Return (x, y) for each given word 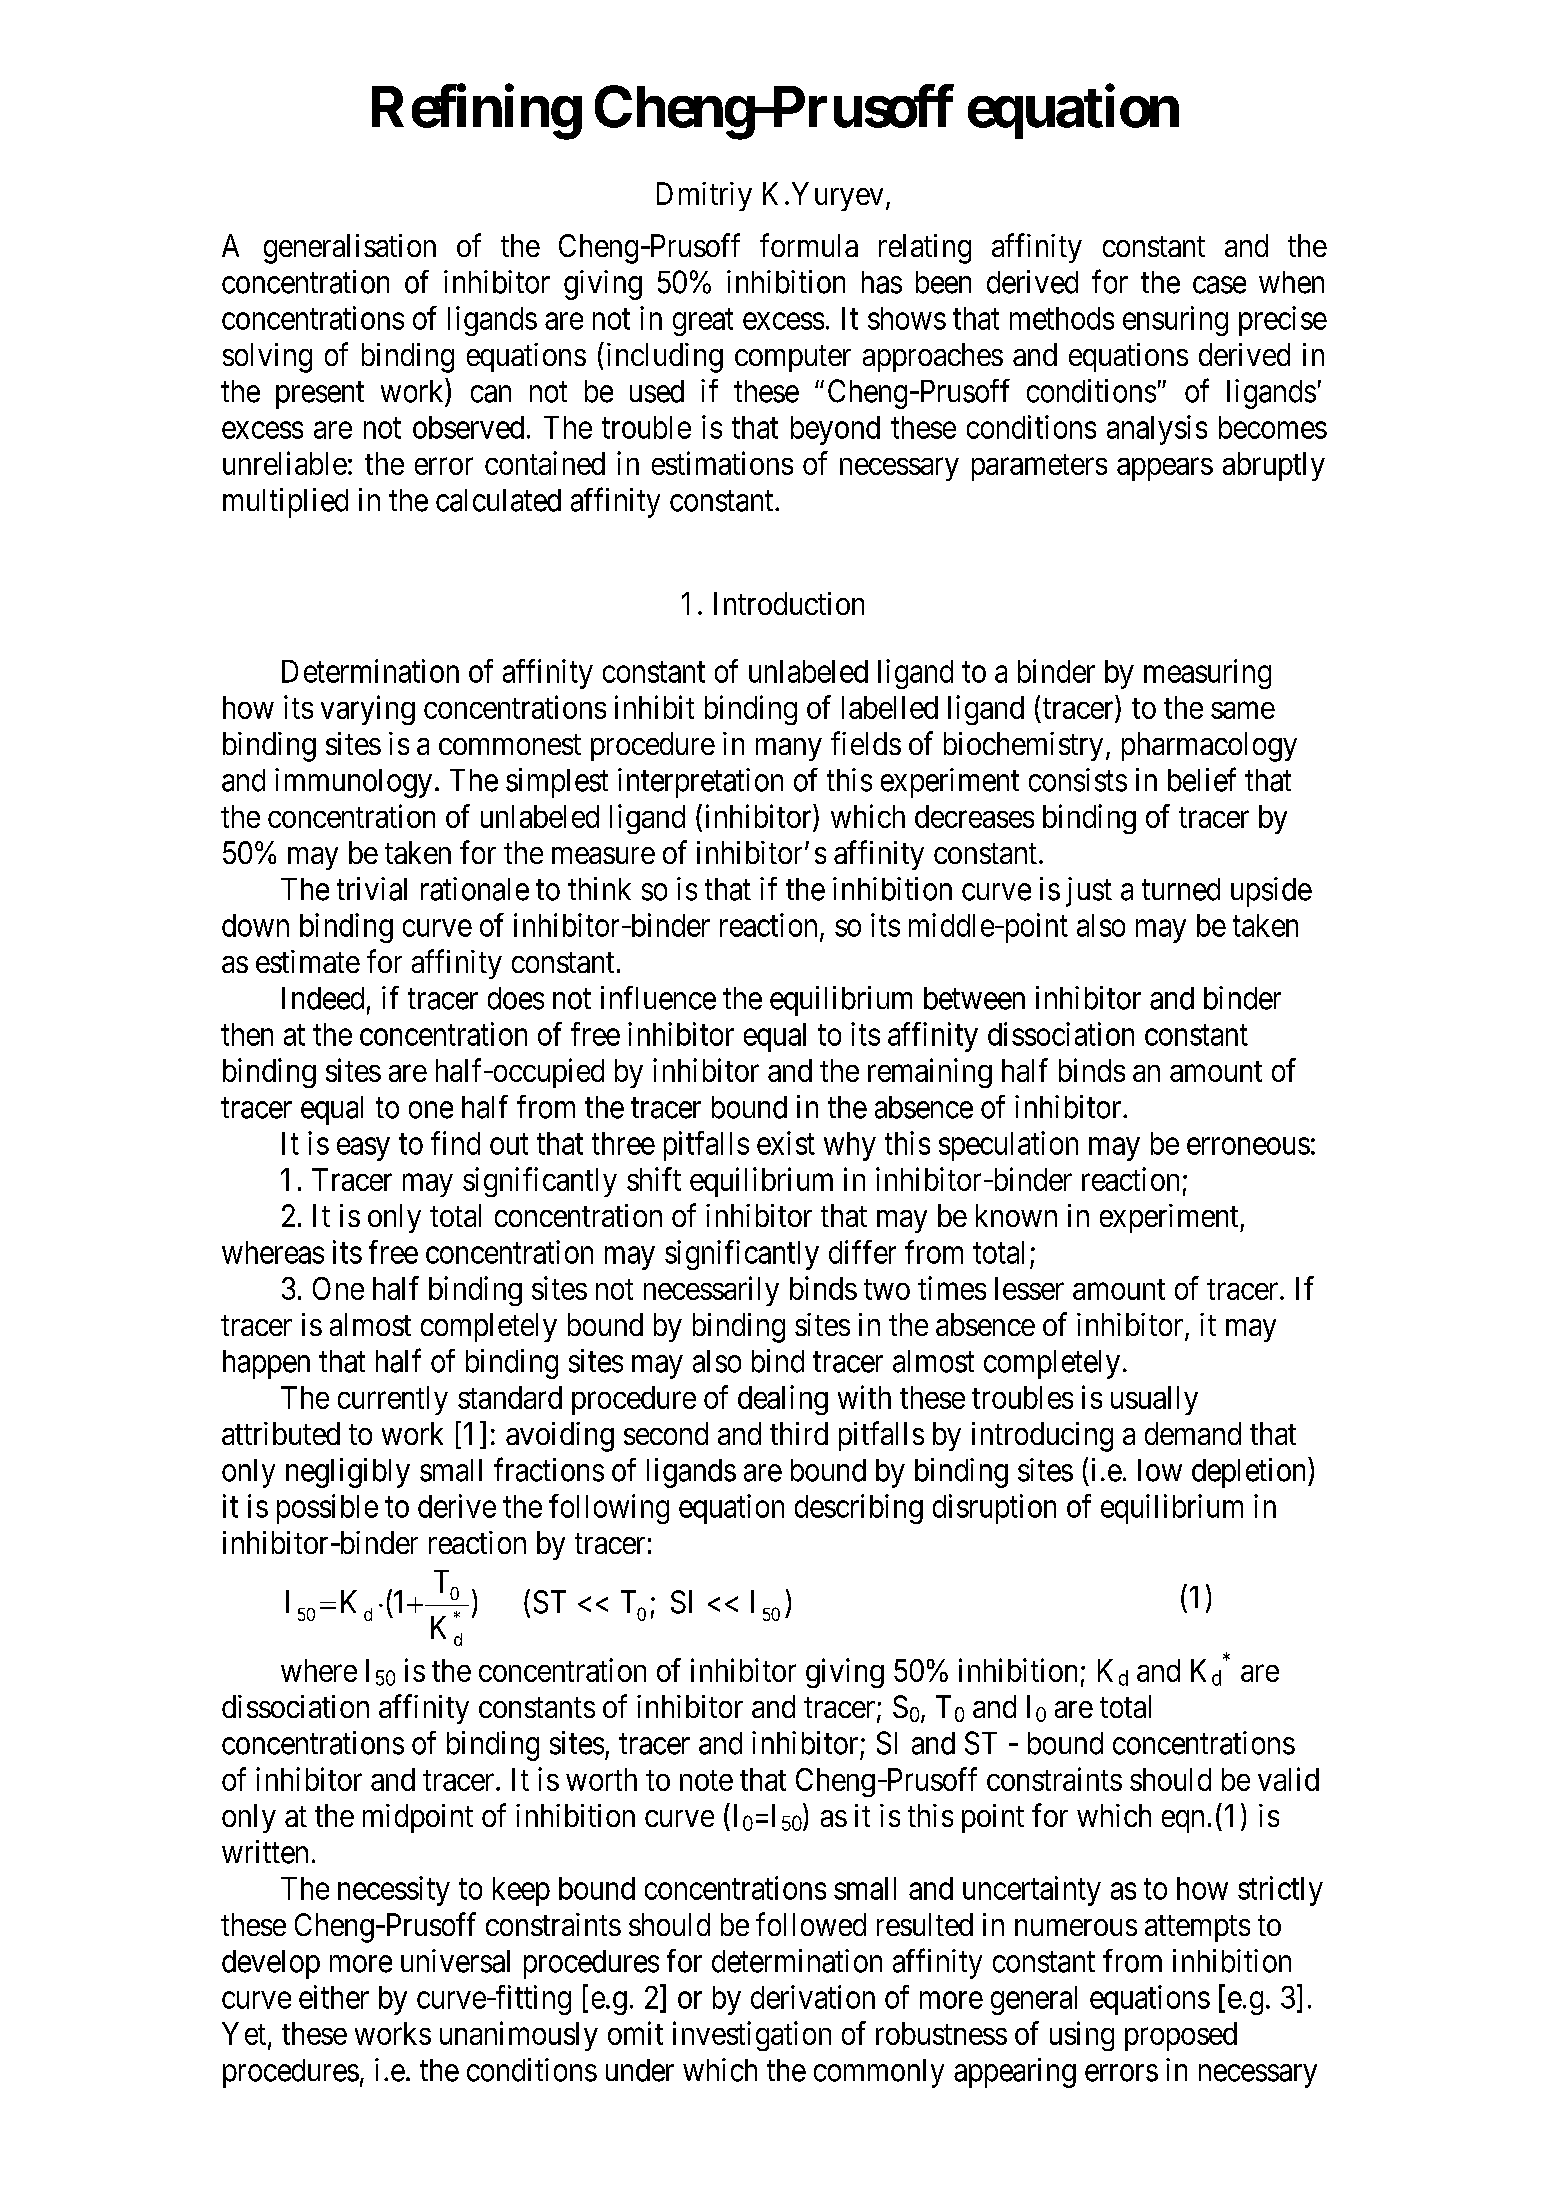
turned (1181, 889)
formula (809, 245)
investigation (752, 2036)
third (799, 1433)
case (1219, 285)
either (334, 1997)
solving (267, 358)
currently (393, 1400)
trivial (372, 889)
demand (1193, 1433)
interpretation (700, 783)
